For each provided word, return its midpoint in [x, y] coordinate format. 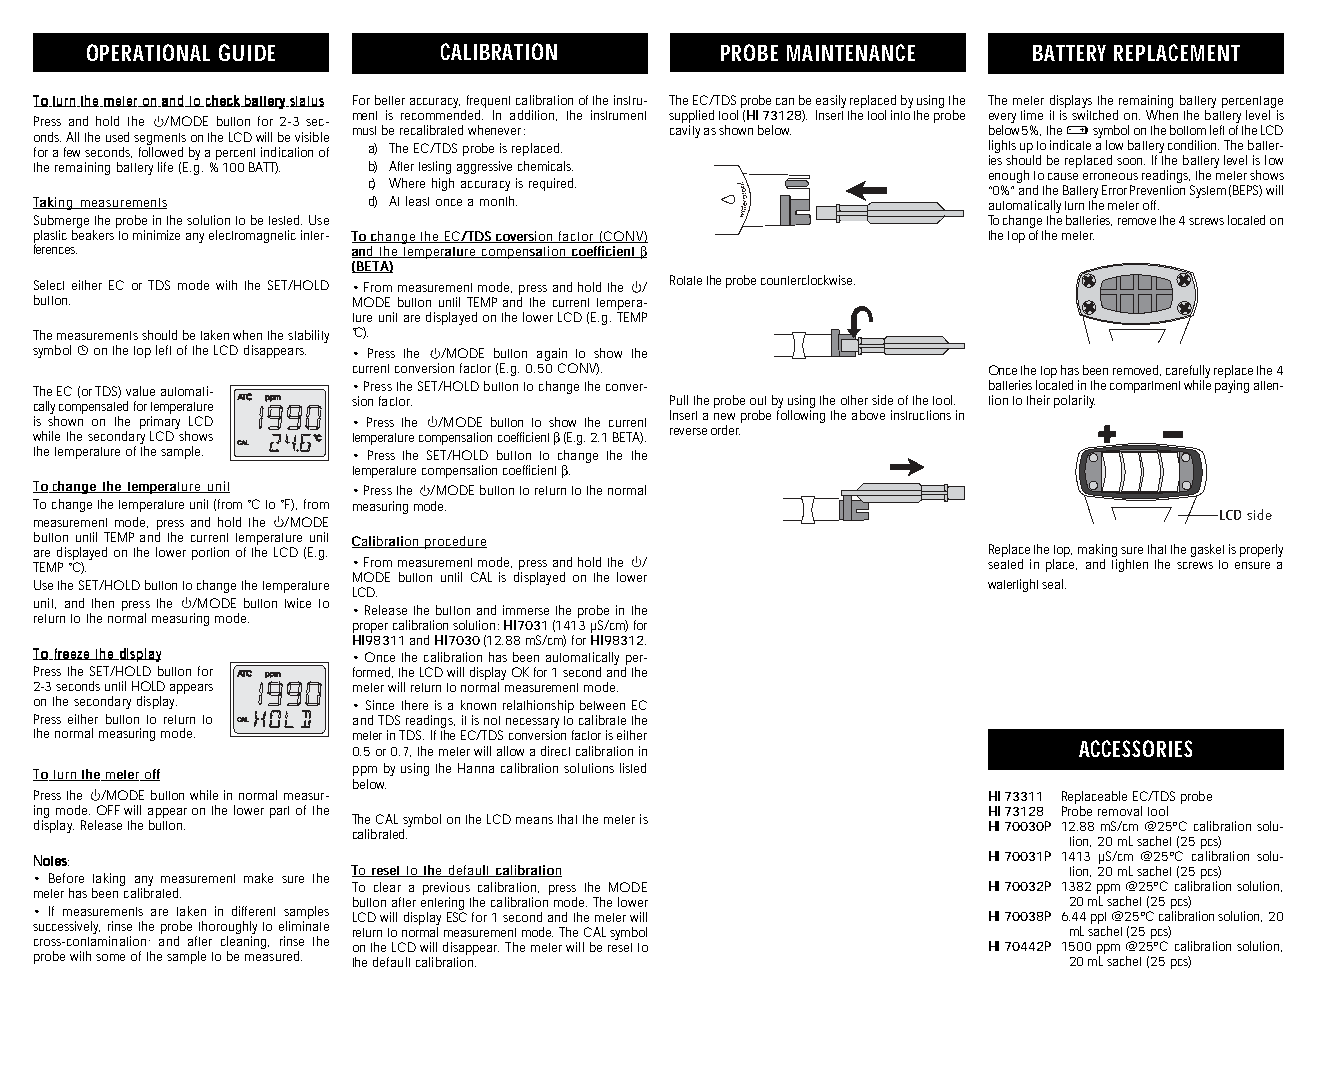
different [253, 911]
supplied [691, 118]
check [223, 101]
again [552, 356]
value [140, 391]
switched [1095, 115]
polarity [1074, 401]
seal [1054, 584]
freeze [72, 654]
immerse [526, 610]
